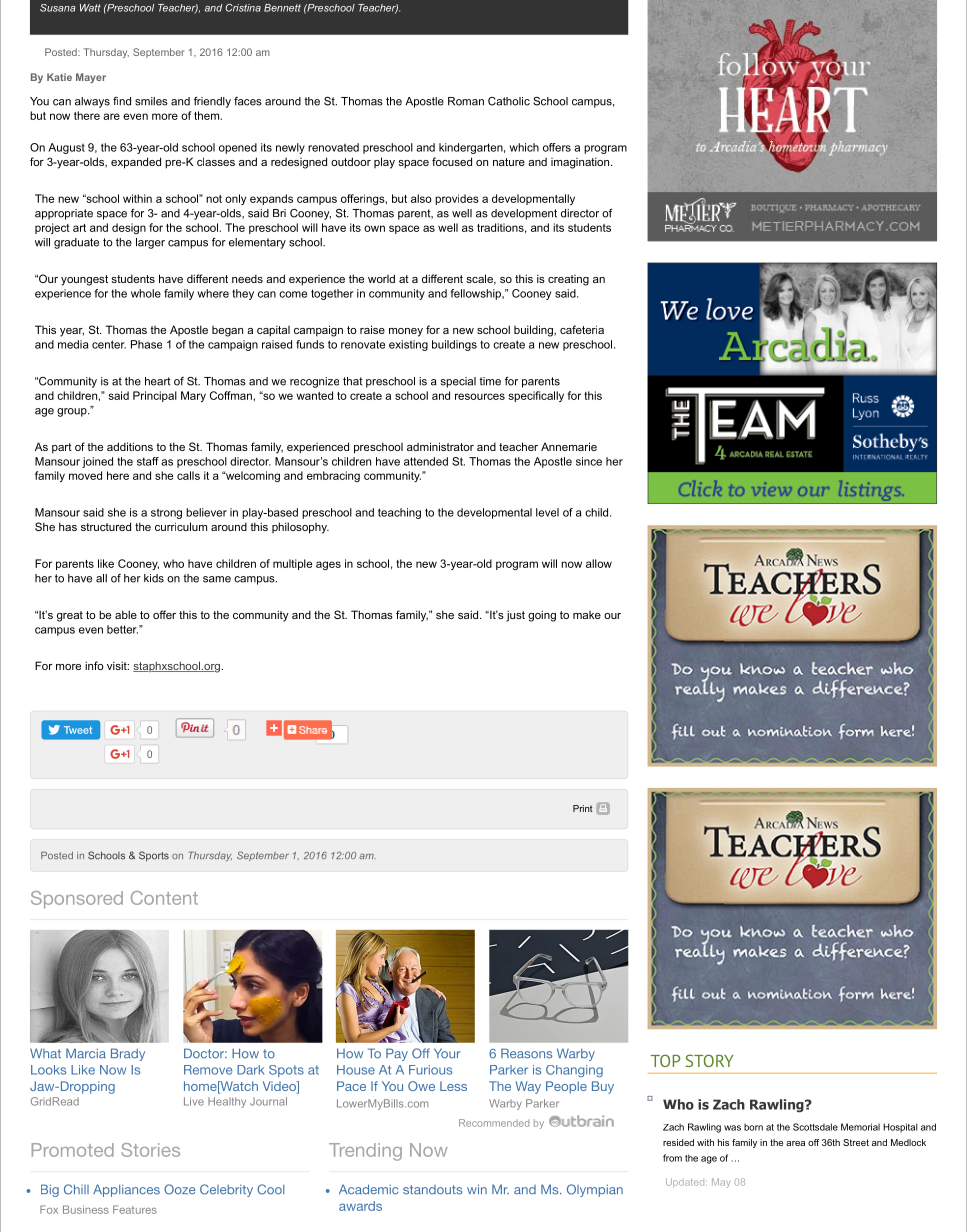 The image size is (967, 1232). I want to click on make, so click(587, 615).
